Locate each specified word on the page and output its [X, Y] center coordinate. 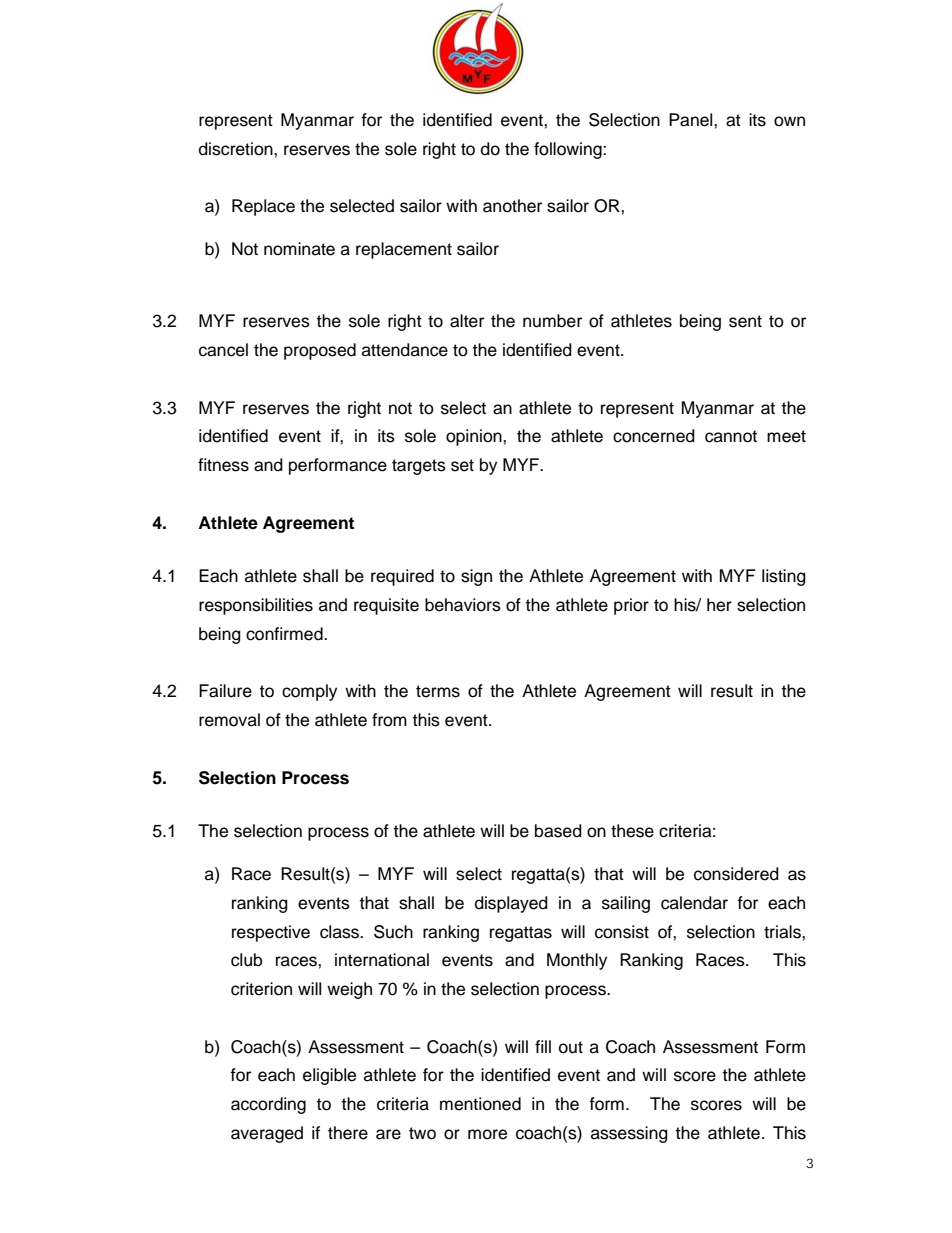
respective [271, 933]
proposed [320, 351]
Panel [692, 120]
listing [784, 577]
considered [736, 874]
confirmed [285, 634]
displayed [511, 904]
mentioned [480, 1104]
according [268, 1105]
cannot [731, 436]
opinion [475, 437]
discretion [237, 149]
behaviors [463, 605]
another [512, 206]
